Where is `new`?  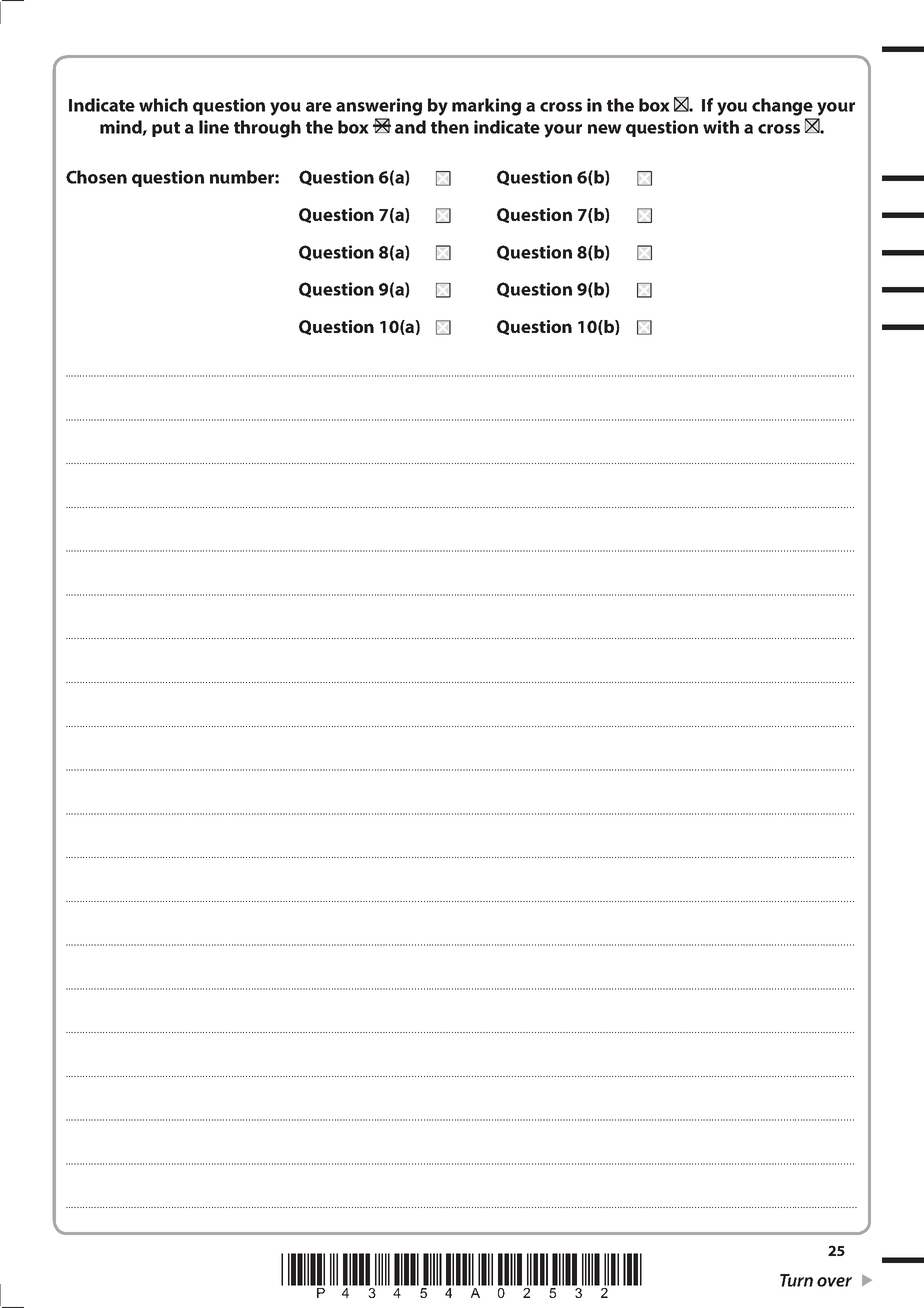 new is located at coordinates (605, 129).
